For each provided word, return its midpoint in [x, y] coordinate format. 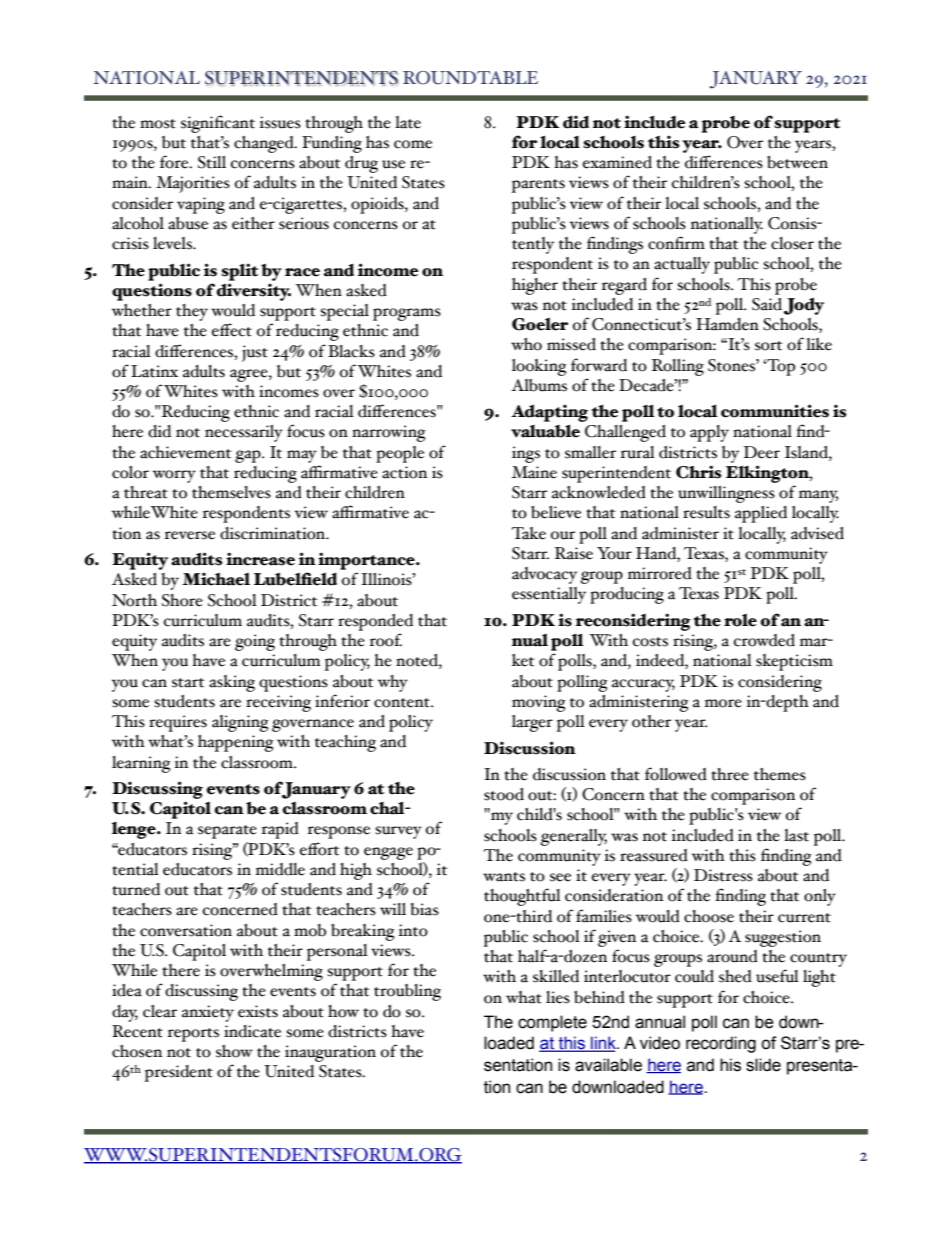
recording [721, 1044]
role [740, 620]
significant [218, 124]
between [797, 162]
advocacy [544, 575]
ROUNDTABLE [470, 78]
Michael [216, 579]
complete [552, 1023]
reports [193, 1035]
